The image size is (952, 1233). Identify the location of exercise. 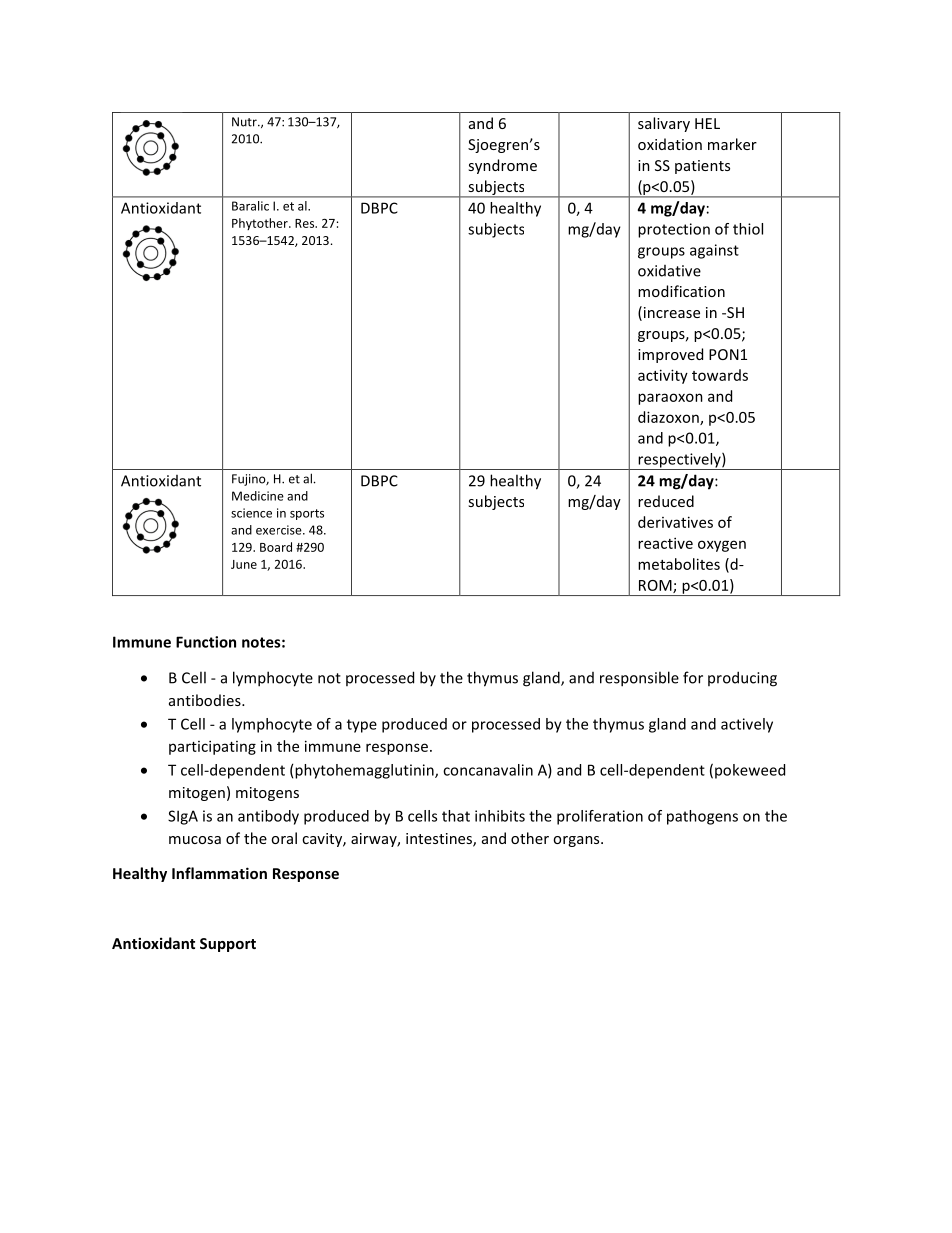
(280, 530).
